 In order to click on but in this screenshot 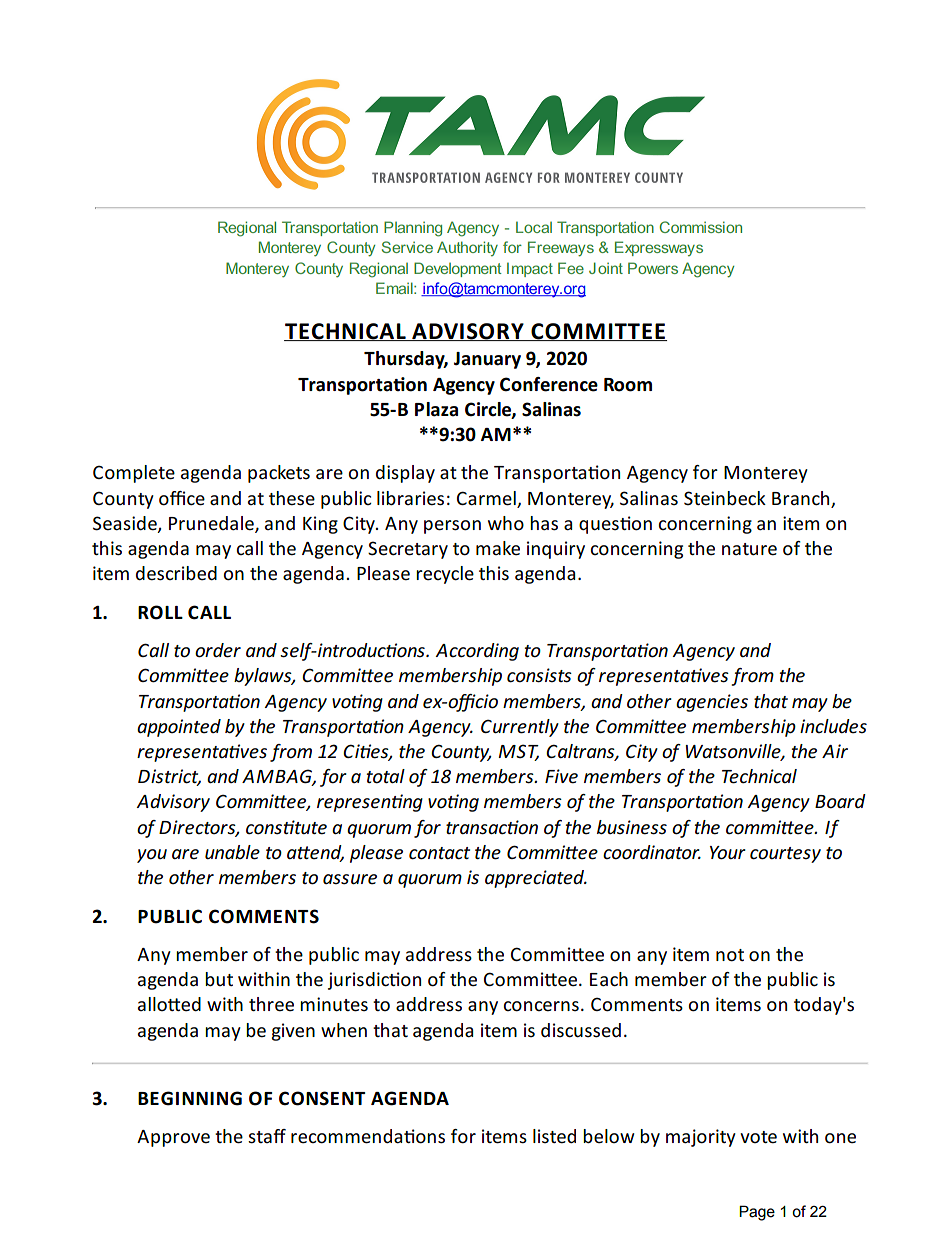, I will do `click(219, 979)`.
